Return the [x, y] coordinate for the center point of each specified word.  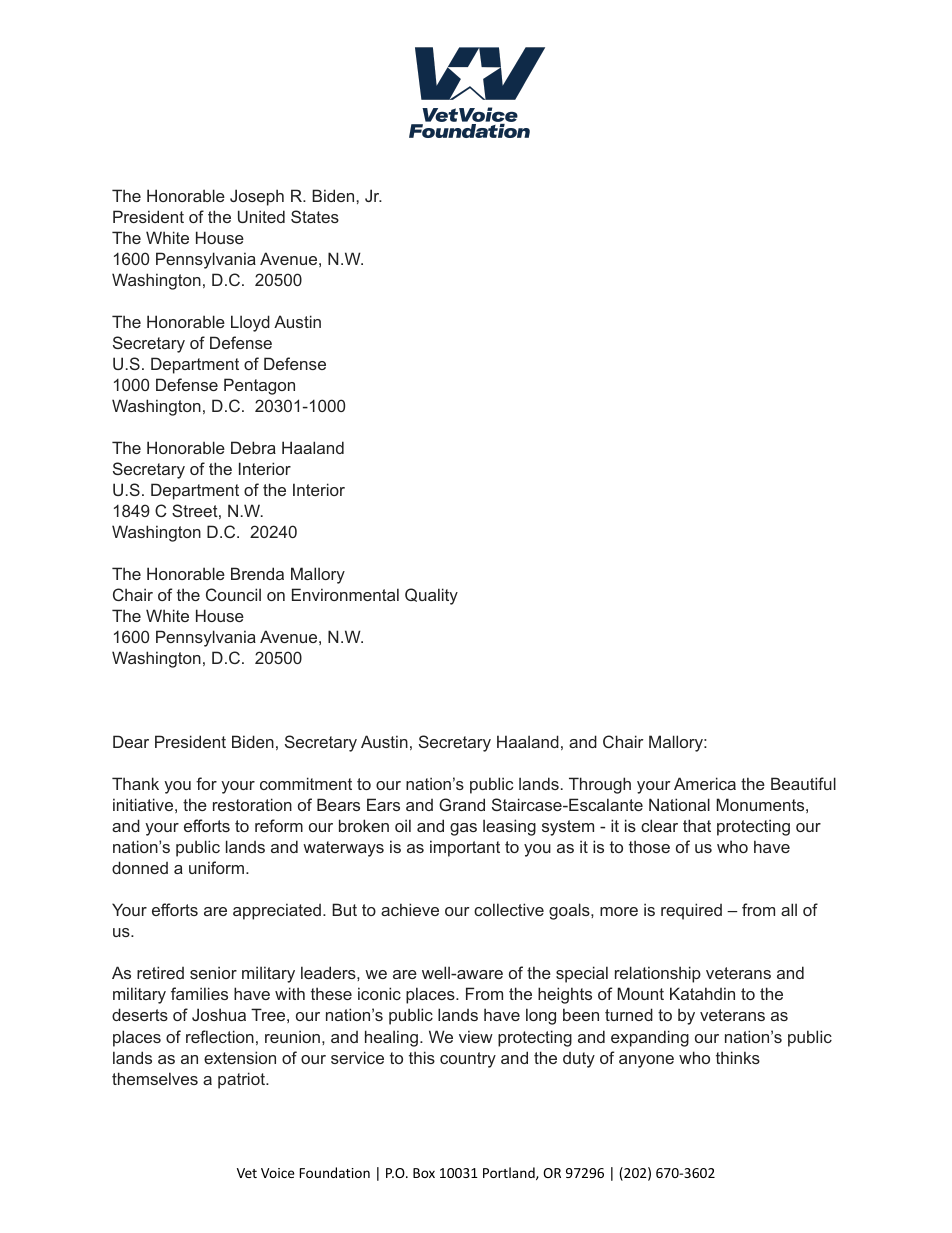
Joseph [257, 197]
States [315, 216]
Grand [462, 804]
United [261, 216]
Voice [278, 1173]
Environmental [345, 594]
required [691, 911]
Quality [431, 596]
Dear [131, 741]
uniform [216, 867]
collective [509, 909]
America [705, 783]
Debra [253, 447]
